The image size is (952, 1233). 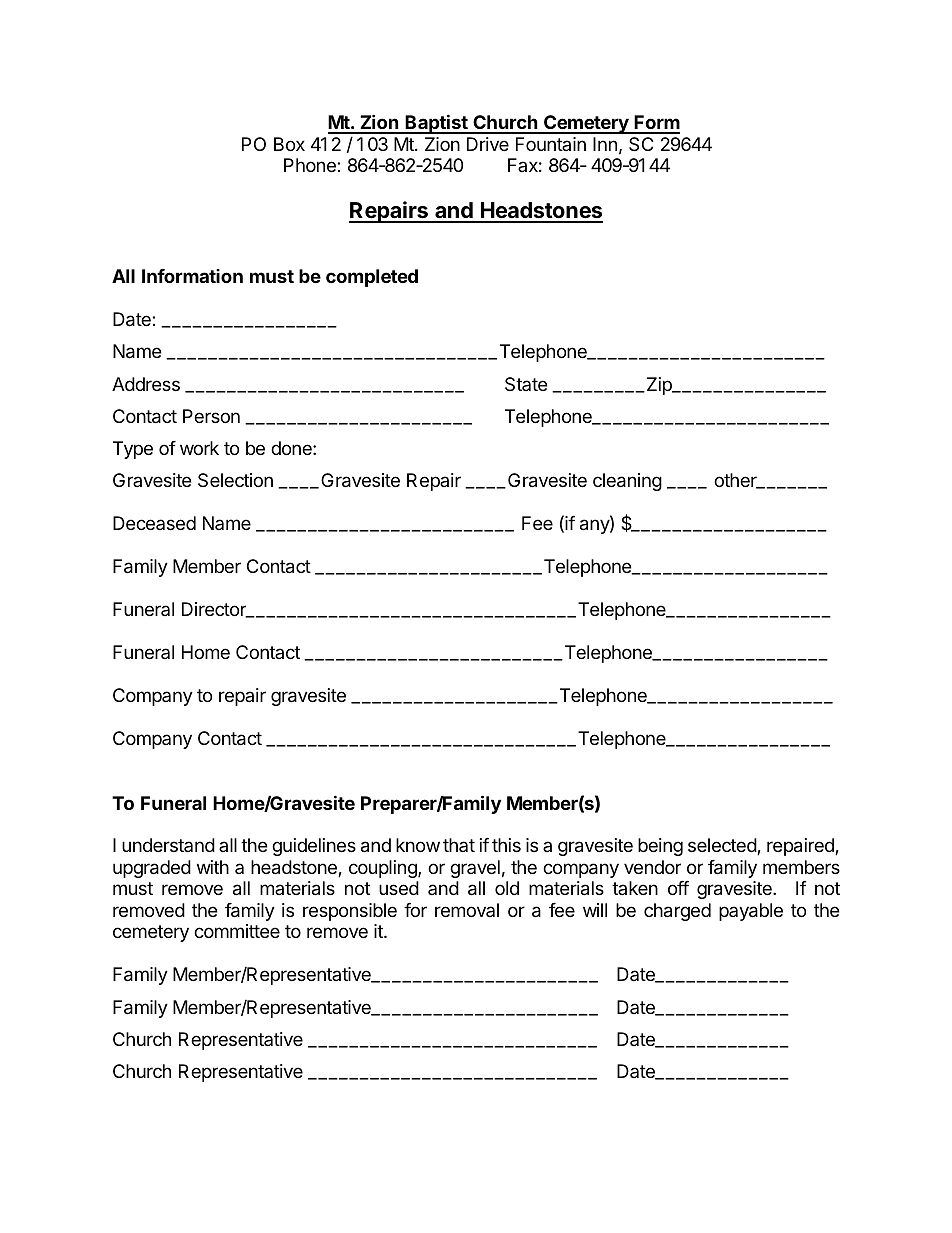 What do you see at coordinates (237, 931) in the page?
I see `committee` at bounding box center [237, 931].
